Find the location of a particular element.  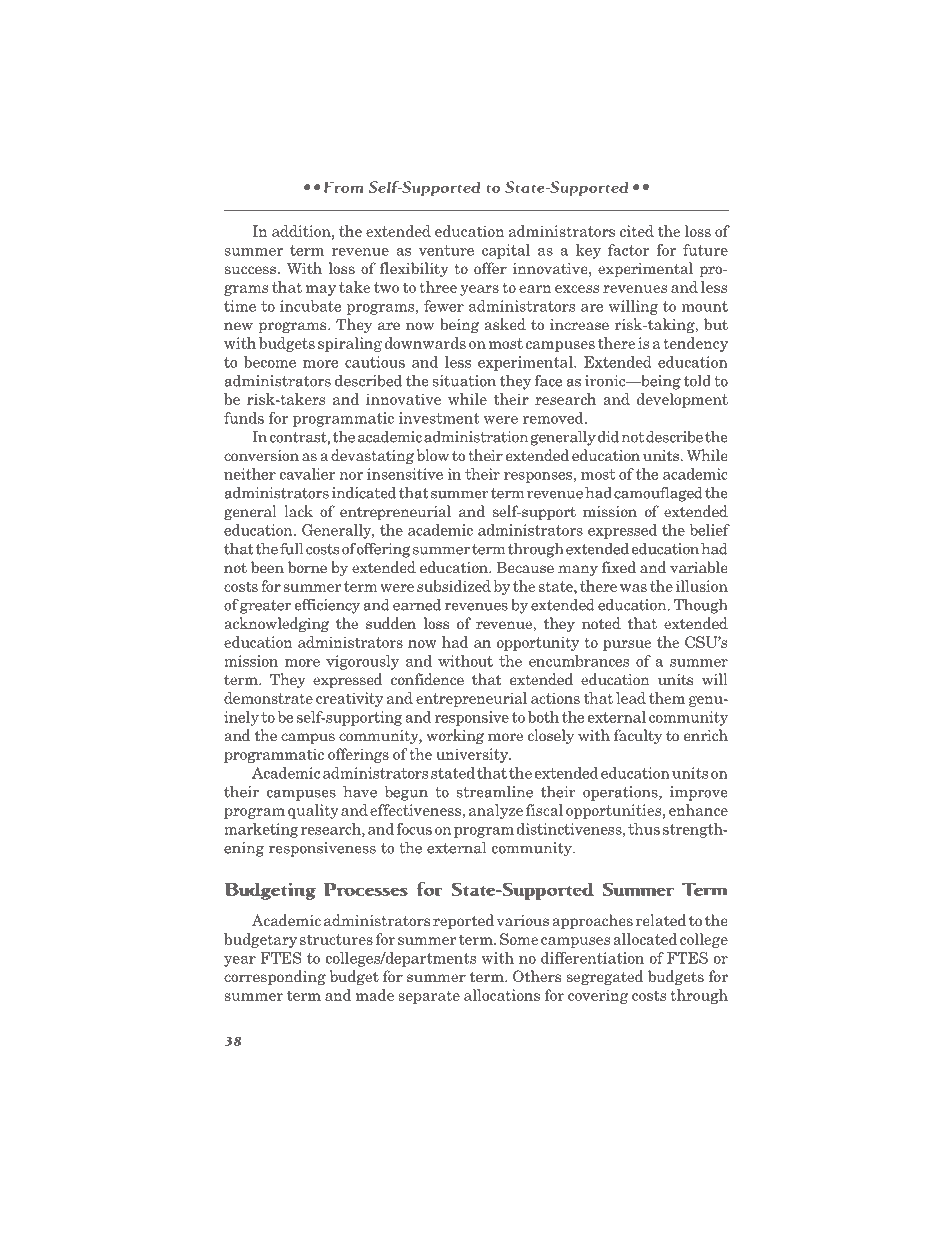

streamline is located at coordinates (494, 792).
